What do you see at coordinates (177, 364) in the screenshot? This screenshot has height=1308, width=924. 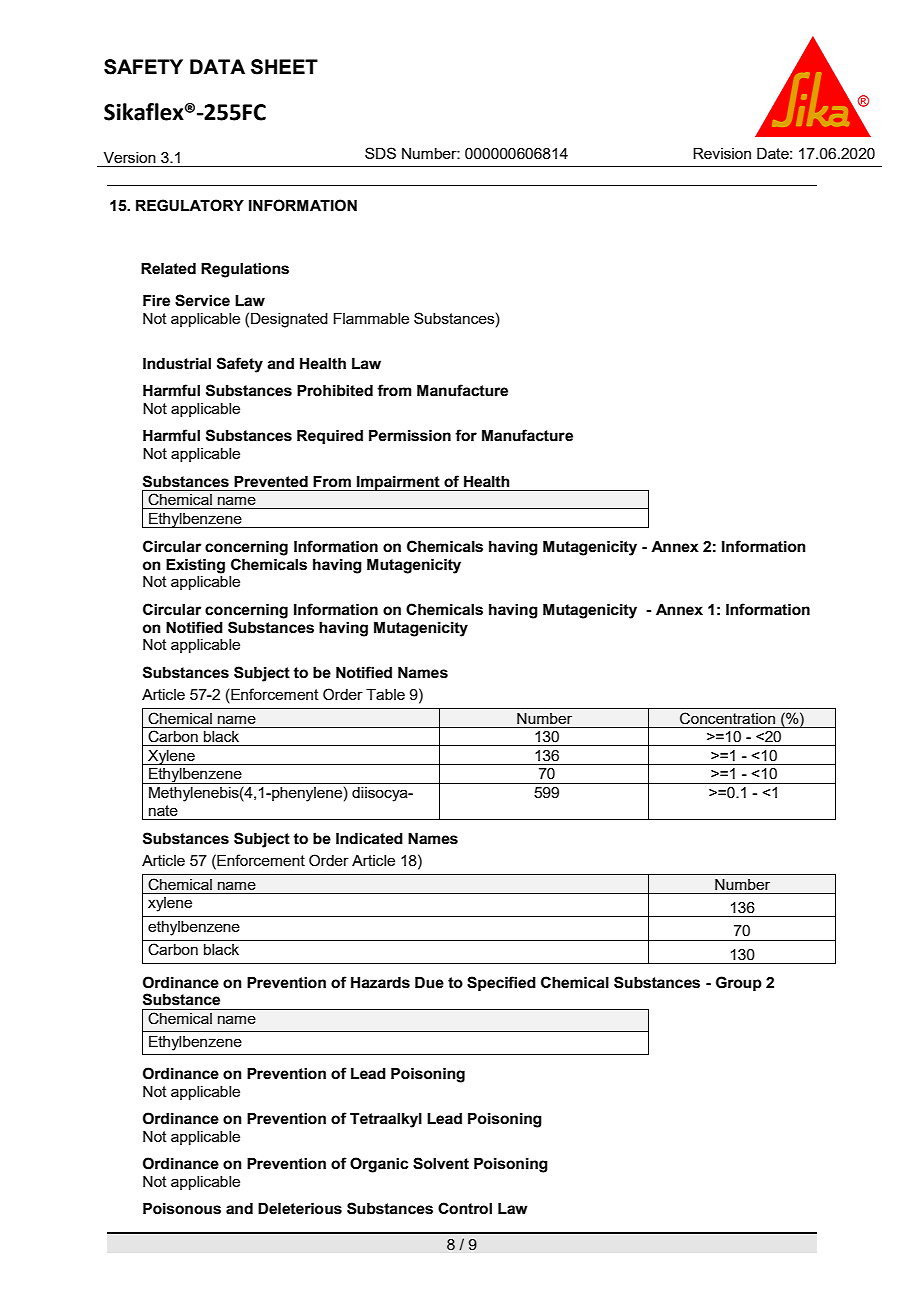 I see `Industrial` at bounding box center [177, 364].
